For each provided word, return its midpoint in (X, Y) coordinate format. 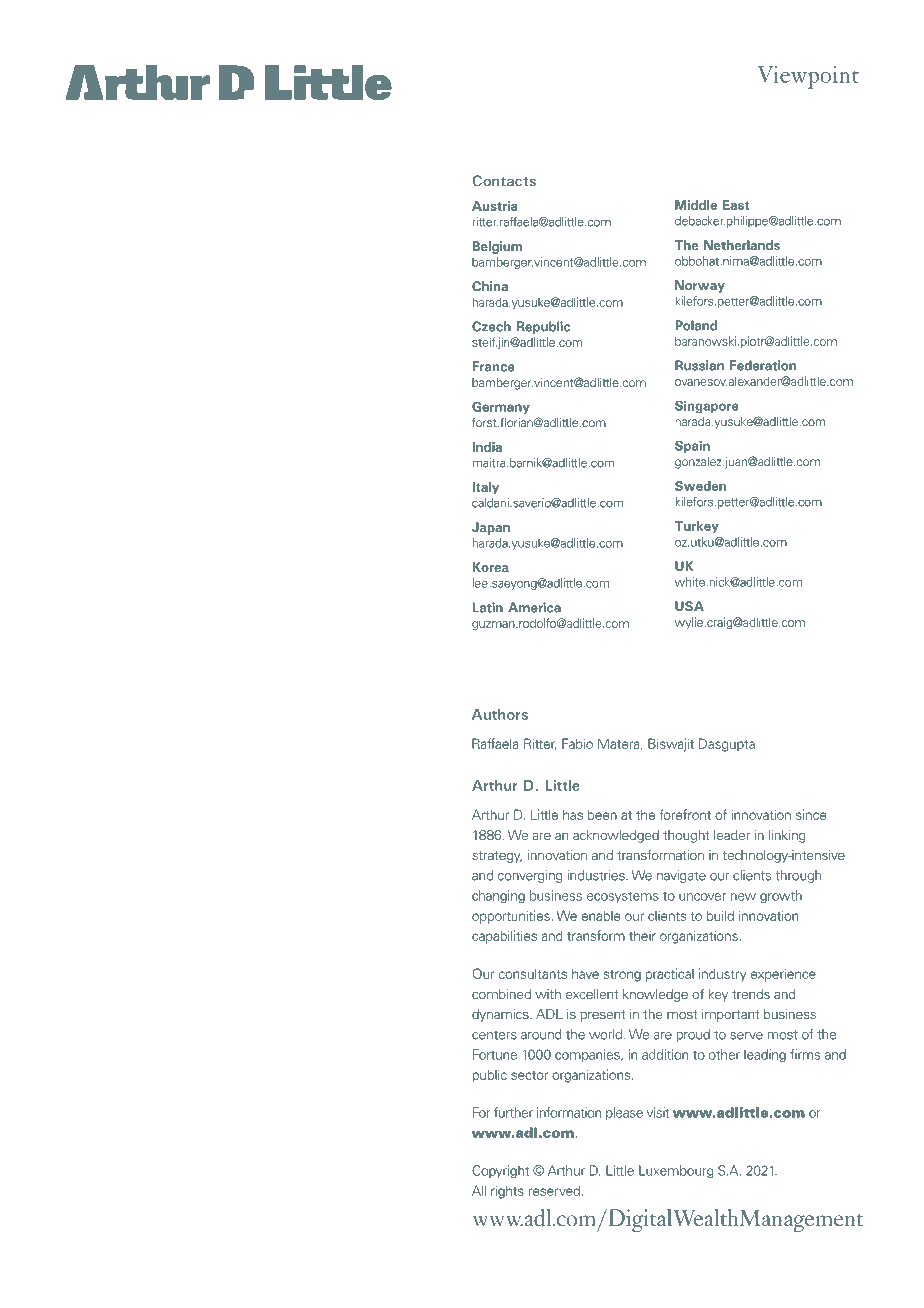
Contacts (504, 181)
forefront (685, 814)
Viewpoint (808, 77)
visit (658, 1112)
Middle (696, 205)
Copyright (500, 1171)
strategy (497, 857)
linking (787, 836)
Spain (692, 446)
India (487, 447)
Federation (763, 365)
